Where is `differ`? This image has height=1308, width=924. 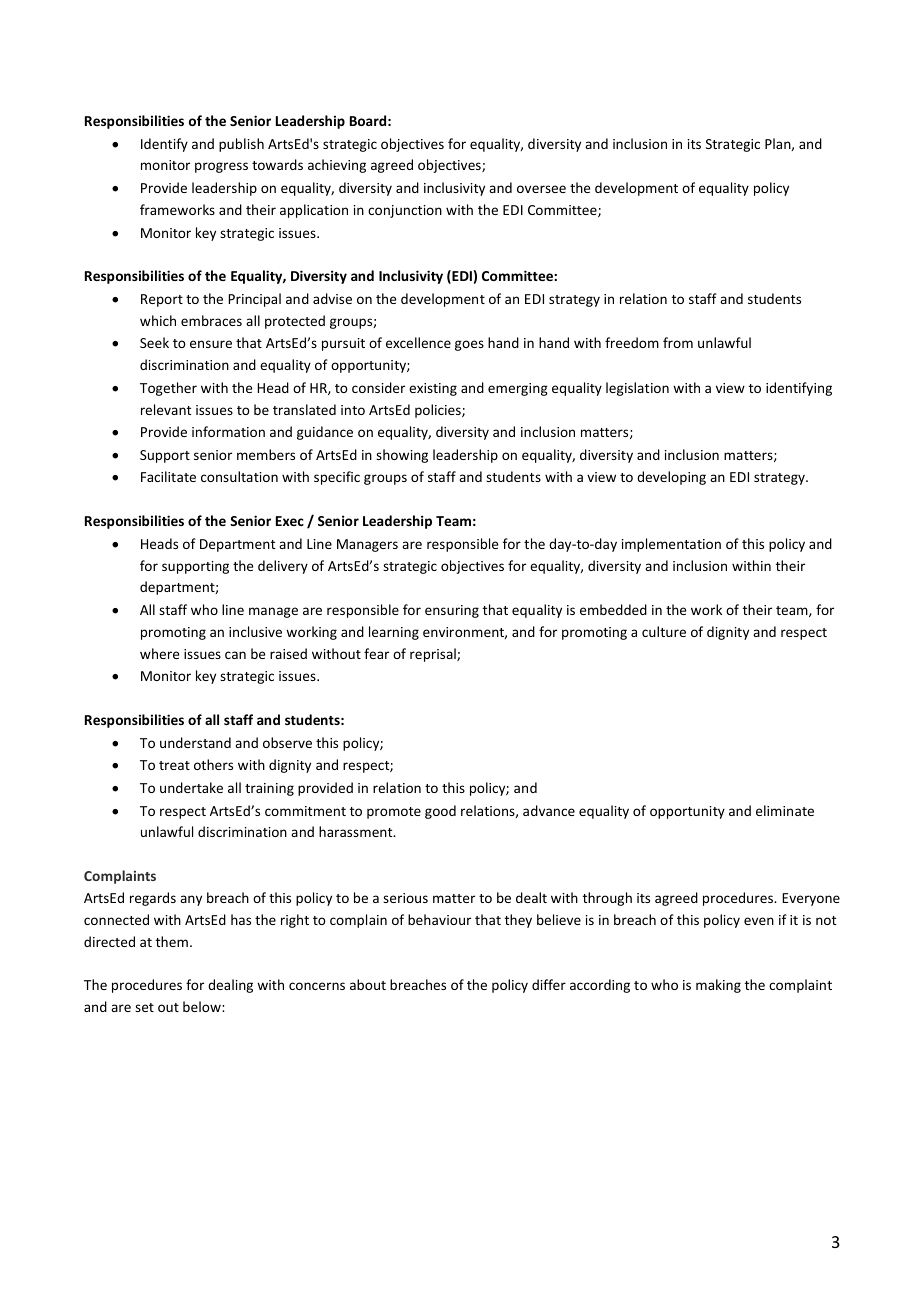
differ is located at coordinates (549, 984).
